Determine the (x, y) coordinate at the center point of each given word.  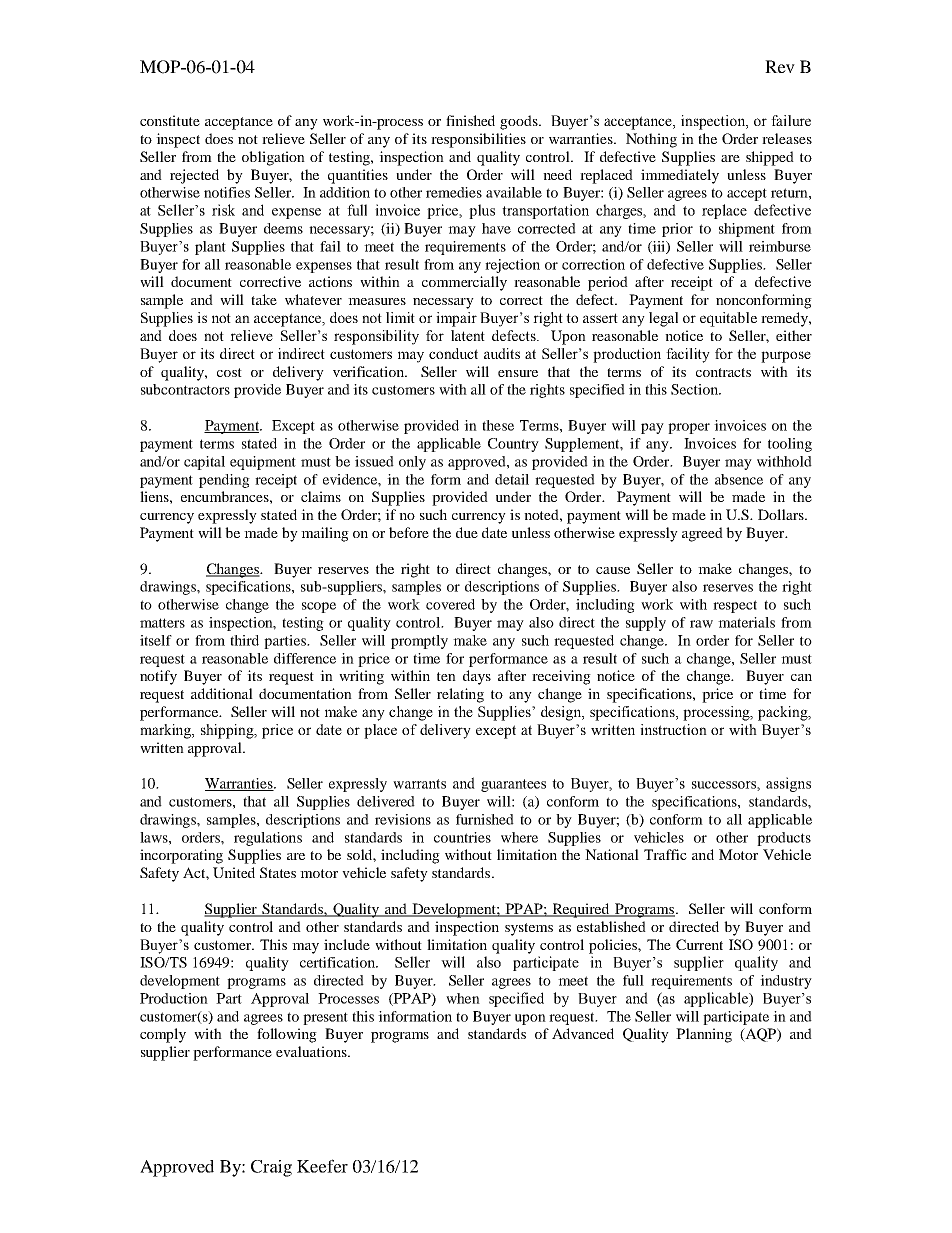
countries (462, 837)
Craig (271, 1168)
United (234, 872)
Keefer (322, 1166)
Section (696, 389)
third (244, 640)
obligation (273, 158)
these (498, 425)
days (477, 677)
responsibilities (478, 140)
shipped (770, 158)
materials (746, 622)
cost (229, 372)
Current (699, 944)
